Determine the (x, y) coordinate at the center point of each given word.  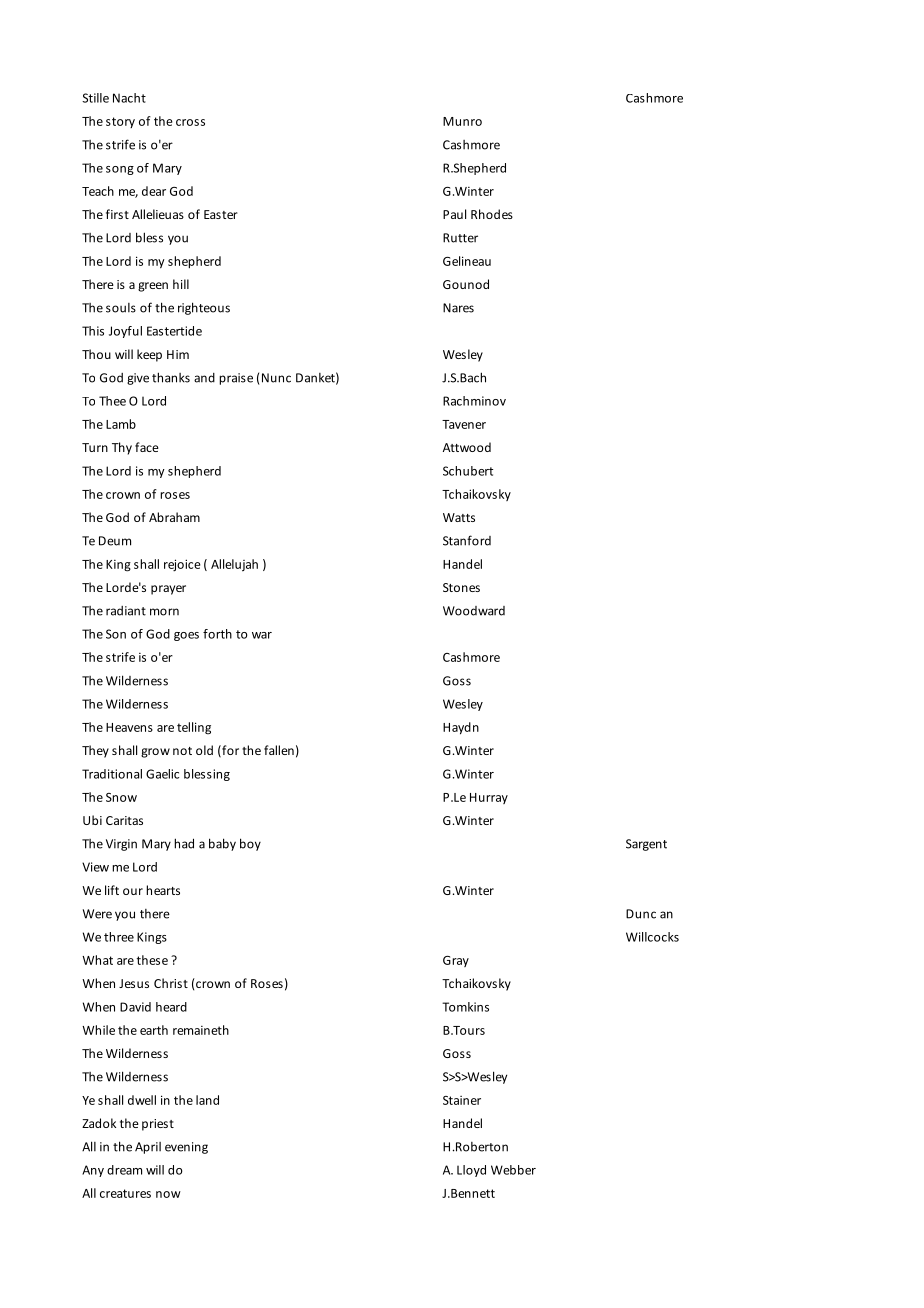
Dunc (641, 914)
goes (186, 636)
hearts (163, 890)
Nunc (275, 379)
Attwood (467, 447)
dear (154, 191)
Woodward (474, 611)
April (148, 1148)
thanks (171, 377)
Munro (462, 121)
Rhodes (492, 214)
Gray (456, 961)
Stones (461, 587)
